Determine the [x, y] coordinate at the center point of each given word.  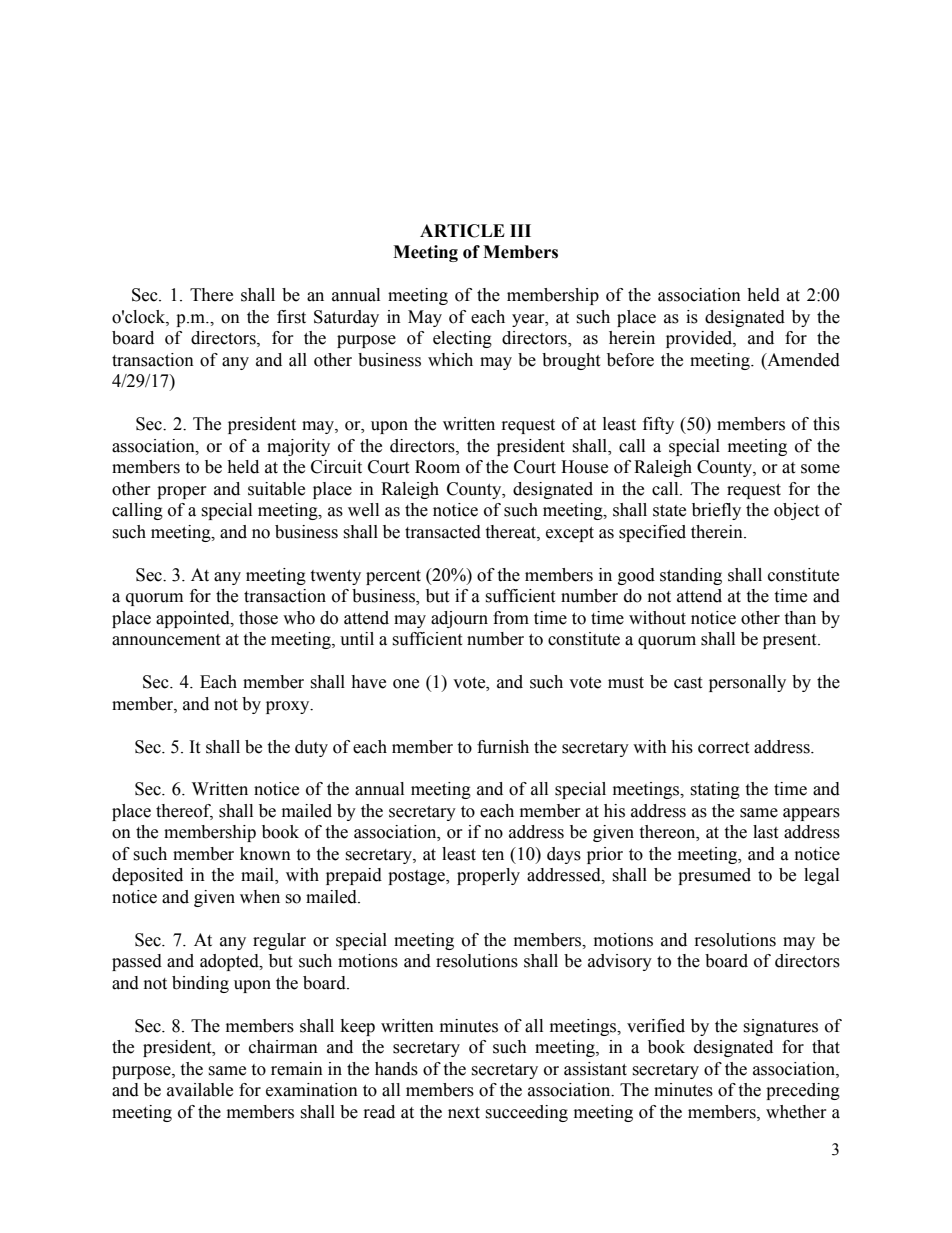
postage [418, 877]
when [260, 897]
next [464, 1113]
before [630, 360]
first [291, 317]
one [406, 684]
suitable [276, 489]
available [200, 1090]
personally [747, 683]
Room [437, 467]
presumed [714, 876]
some [820, 469]
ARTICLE [462, 231]
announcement [166, 640]
